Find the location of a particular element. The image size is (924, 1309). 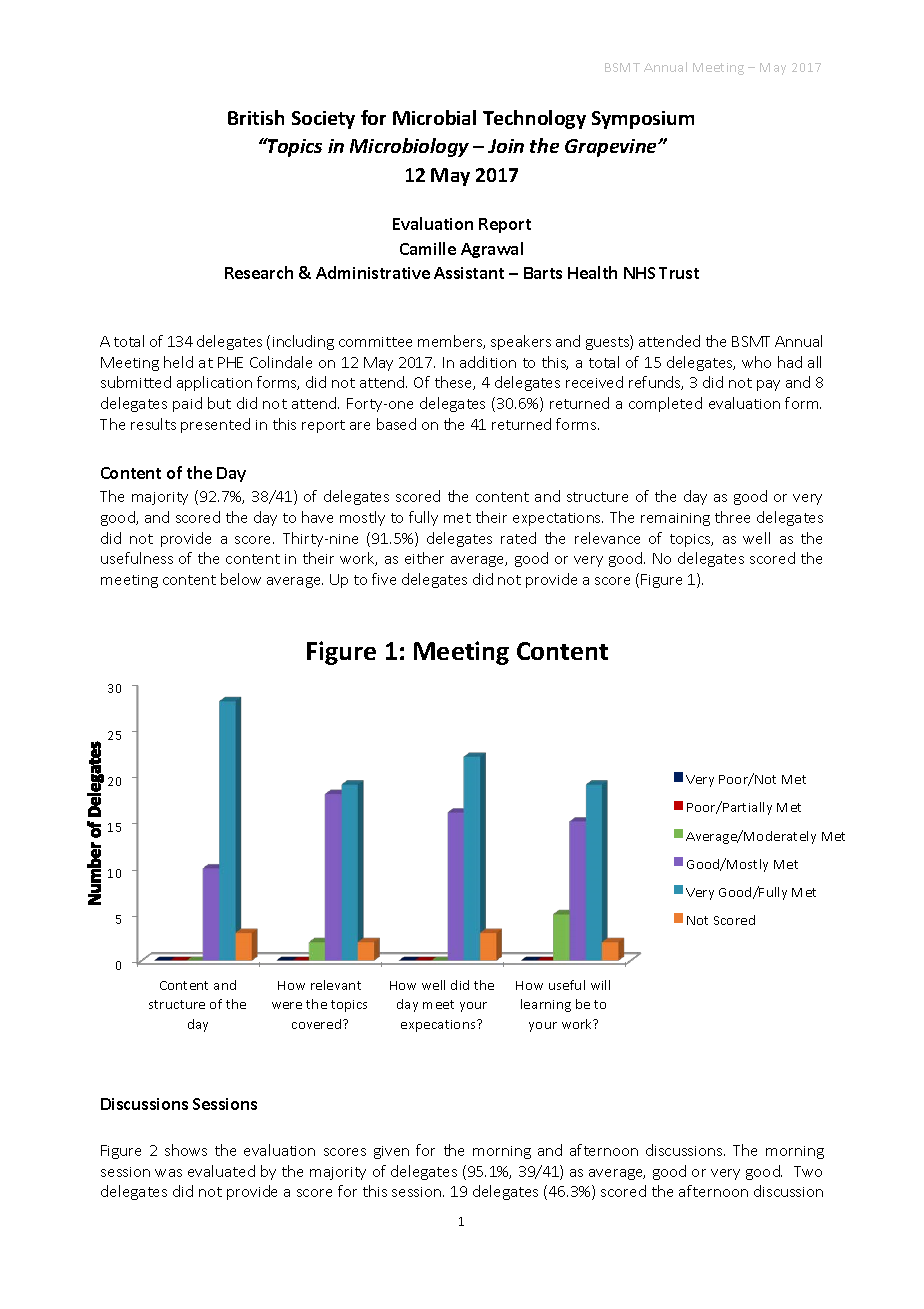

but is located at coordinates (219, 403).
